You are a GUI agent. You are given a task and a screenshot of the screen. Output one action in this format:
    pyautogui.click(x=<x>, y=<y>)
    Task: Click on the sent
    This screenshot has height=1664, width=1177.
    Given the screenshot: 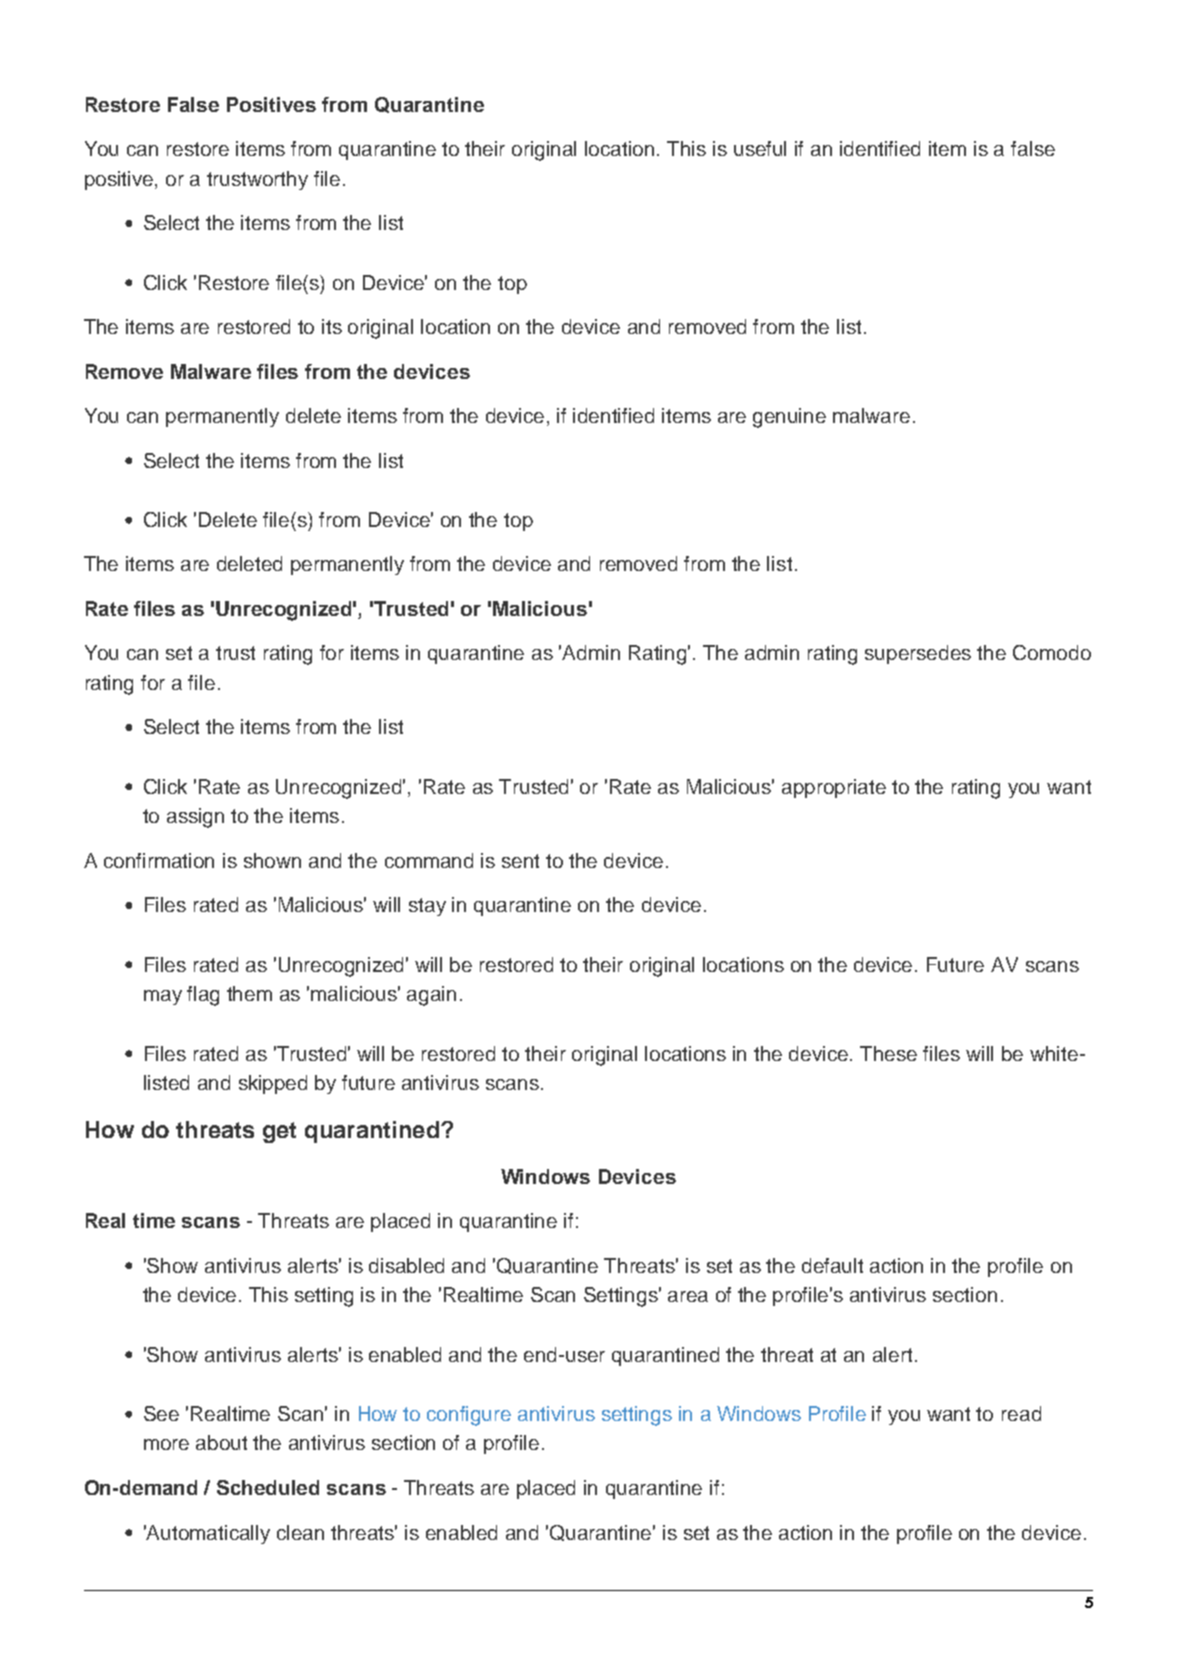 What is the action you would take?
    pyautogui.click(x=520, y=861)
